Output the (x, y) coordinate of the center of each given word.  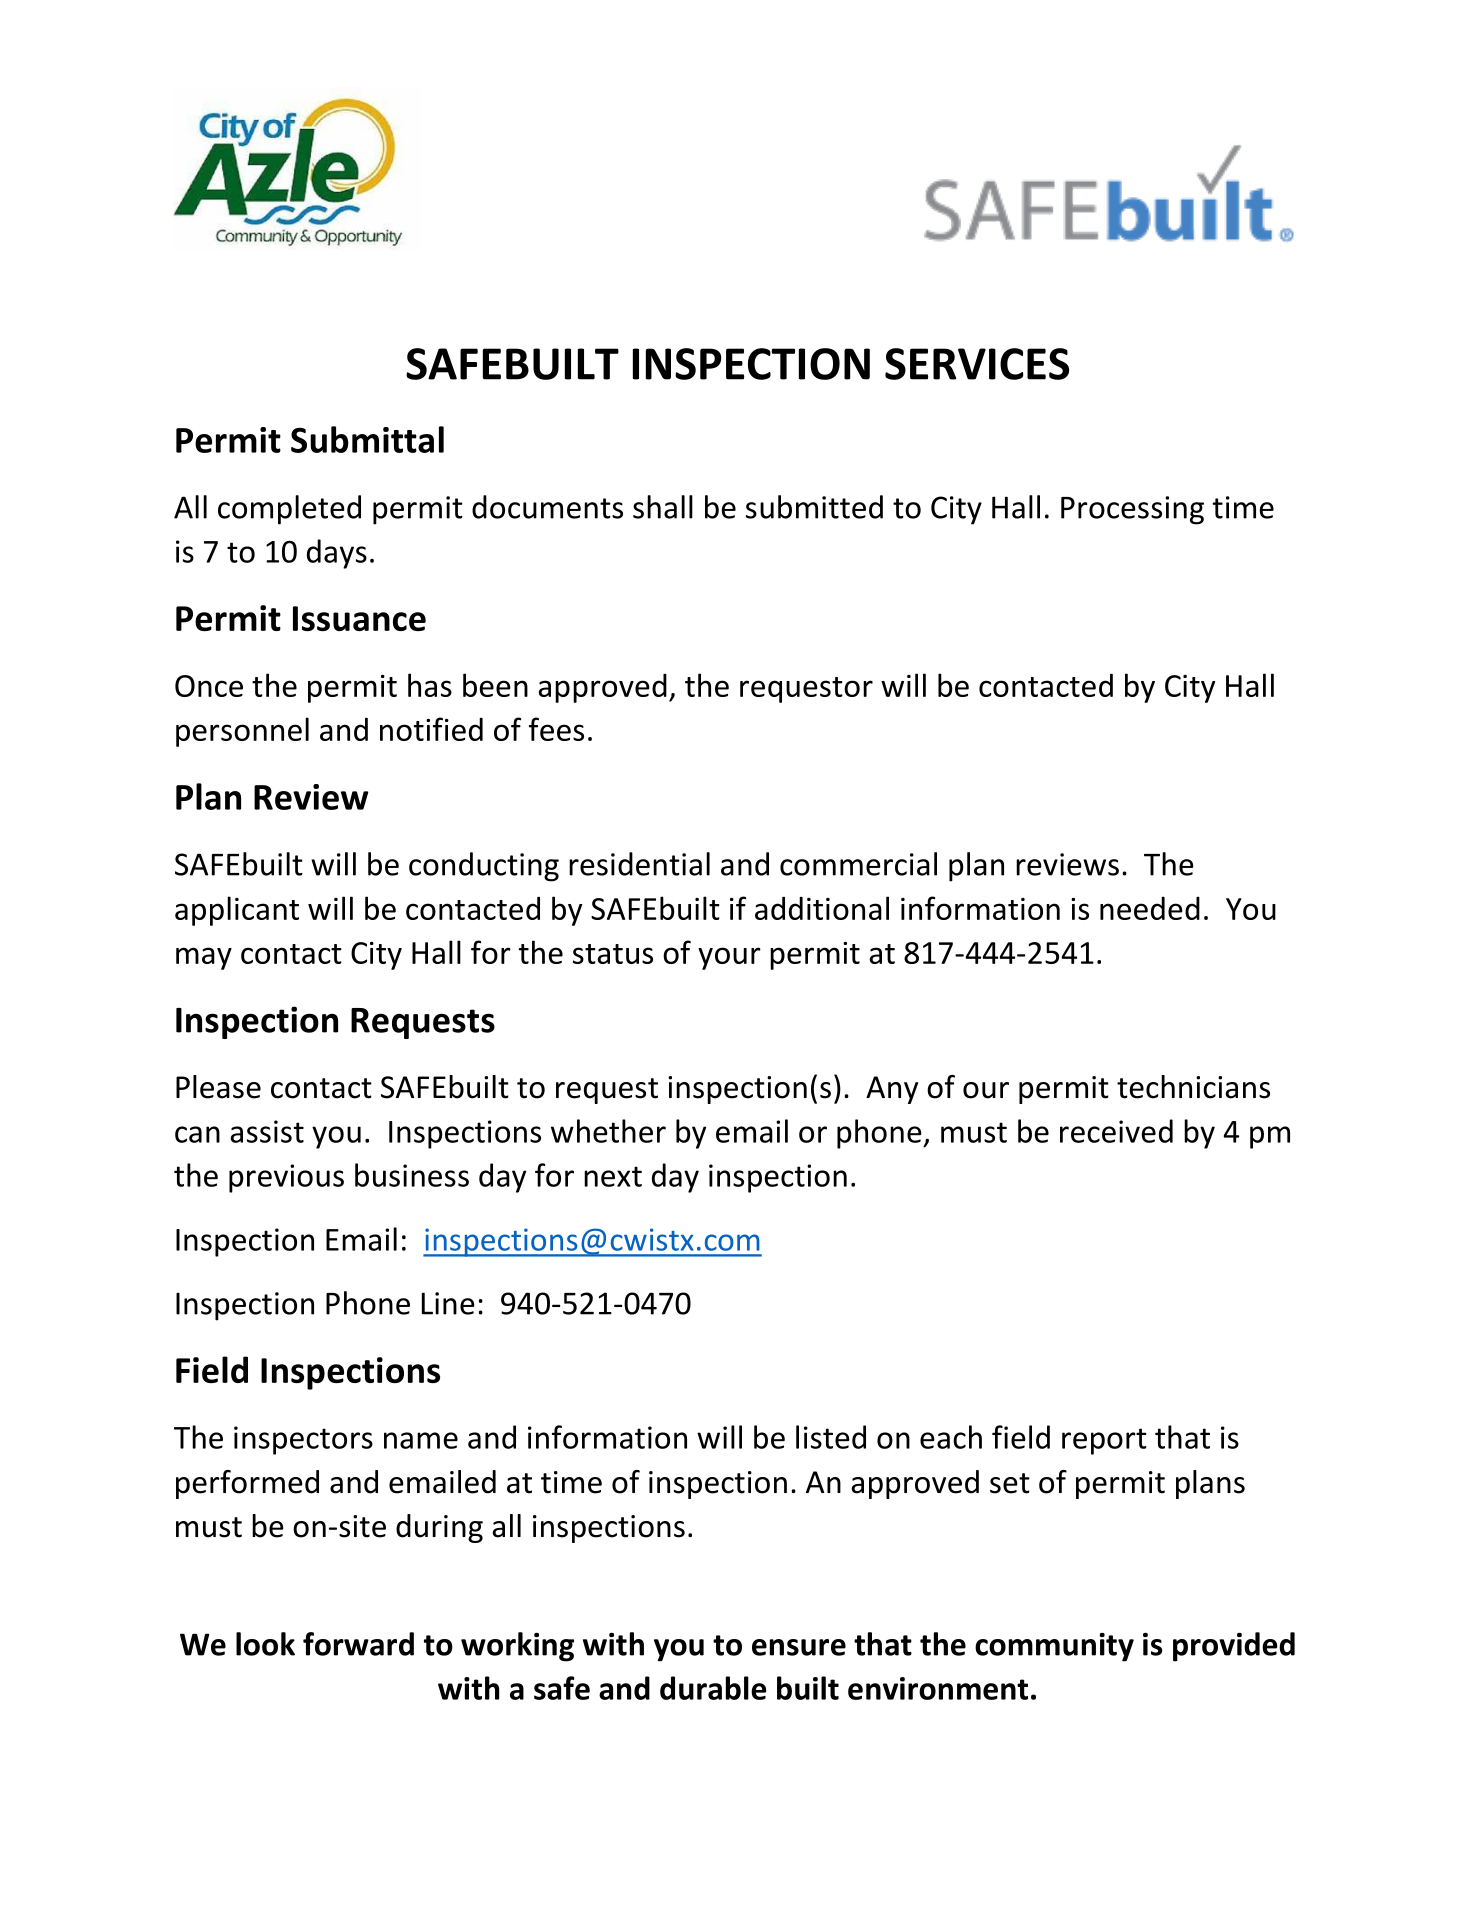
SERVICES (977, 364)
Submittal (367, 439)
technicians (1193, 1087)
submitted (814, 507)
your (729, 958)
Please (218, 1087)
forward (358, 1644)
